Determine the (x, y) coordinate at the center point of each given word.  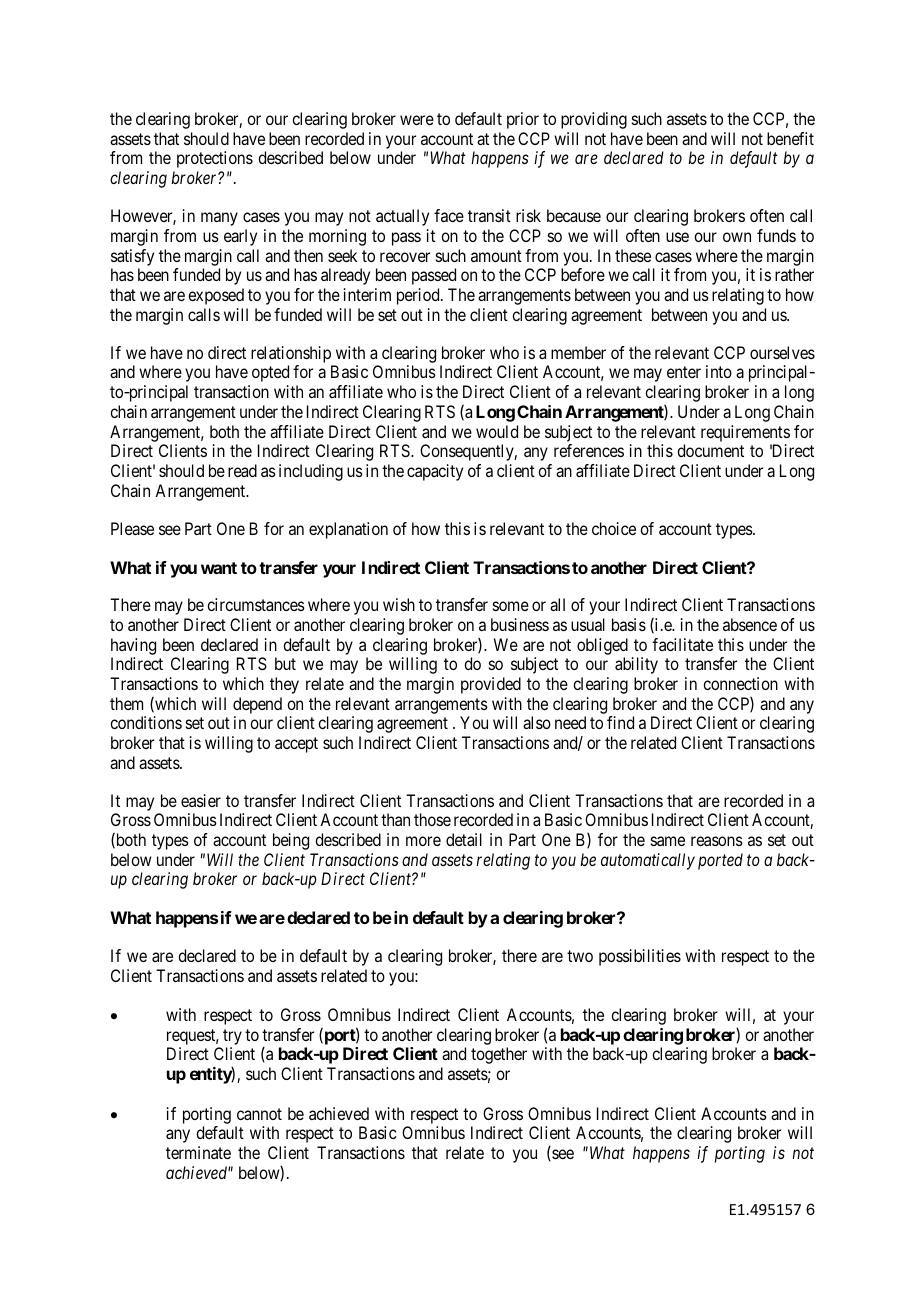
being (291, 841)
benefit (790, 138)
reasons (717, 841)
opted (270, 373)
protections (215, 159)
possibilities (640, 957)
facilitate (682, 644)
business (520, 624)
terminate (198, 1152)
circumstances (256, 604)
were (417, 120)
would (497, 431)
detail (464, 839)
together (499, 1055)
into (719, 371)
